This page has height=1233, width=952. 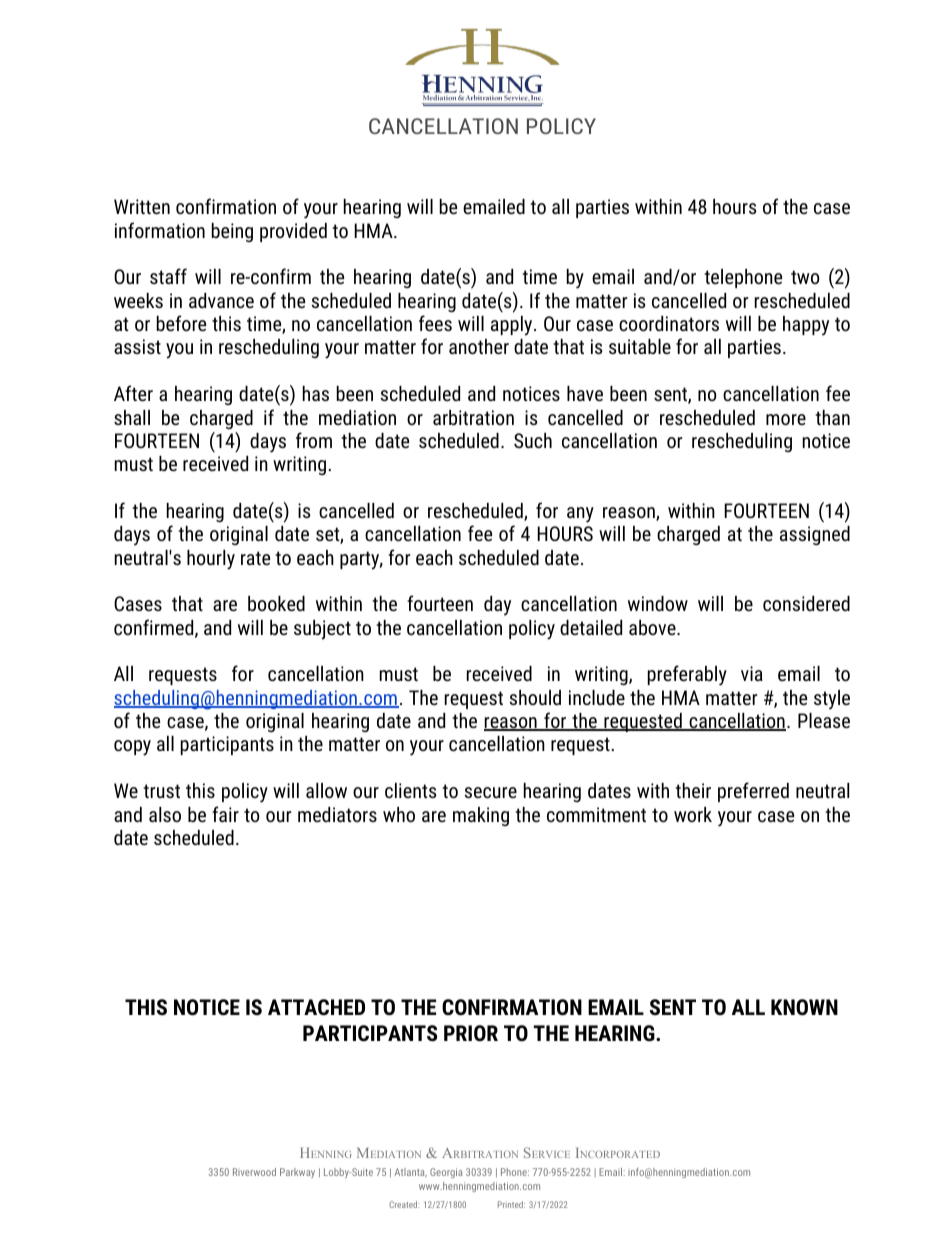 What do you see at coordinates (533, 440) in the page?
I see `Such` at bounding box center [533, 440].
